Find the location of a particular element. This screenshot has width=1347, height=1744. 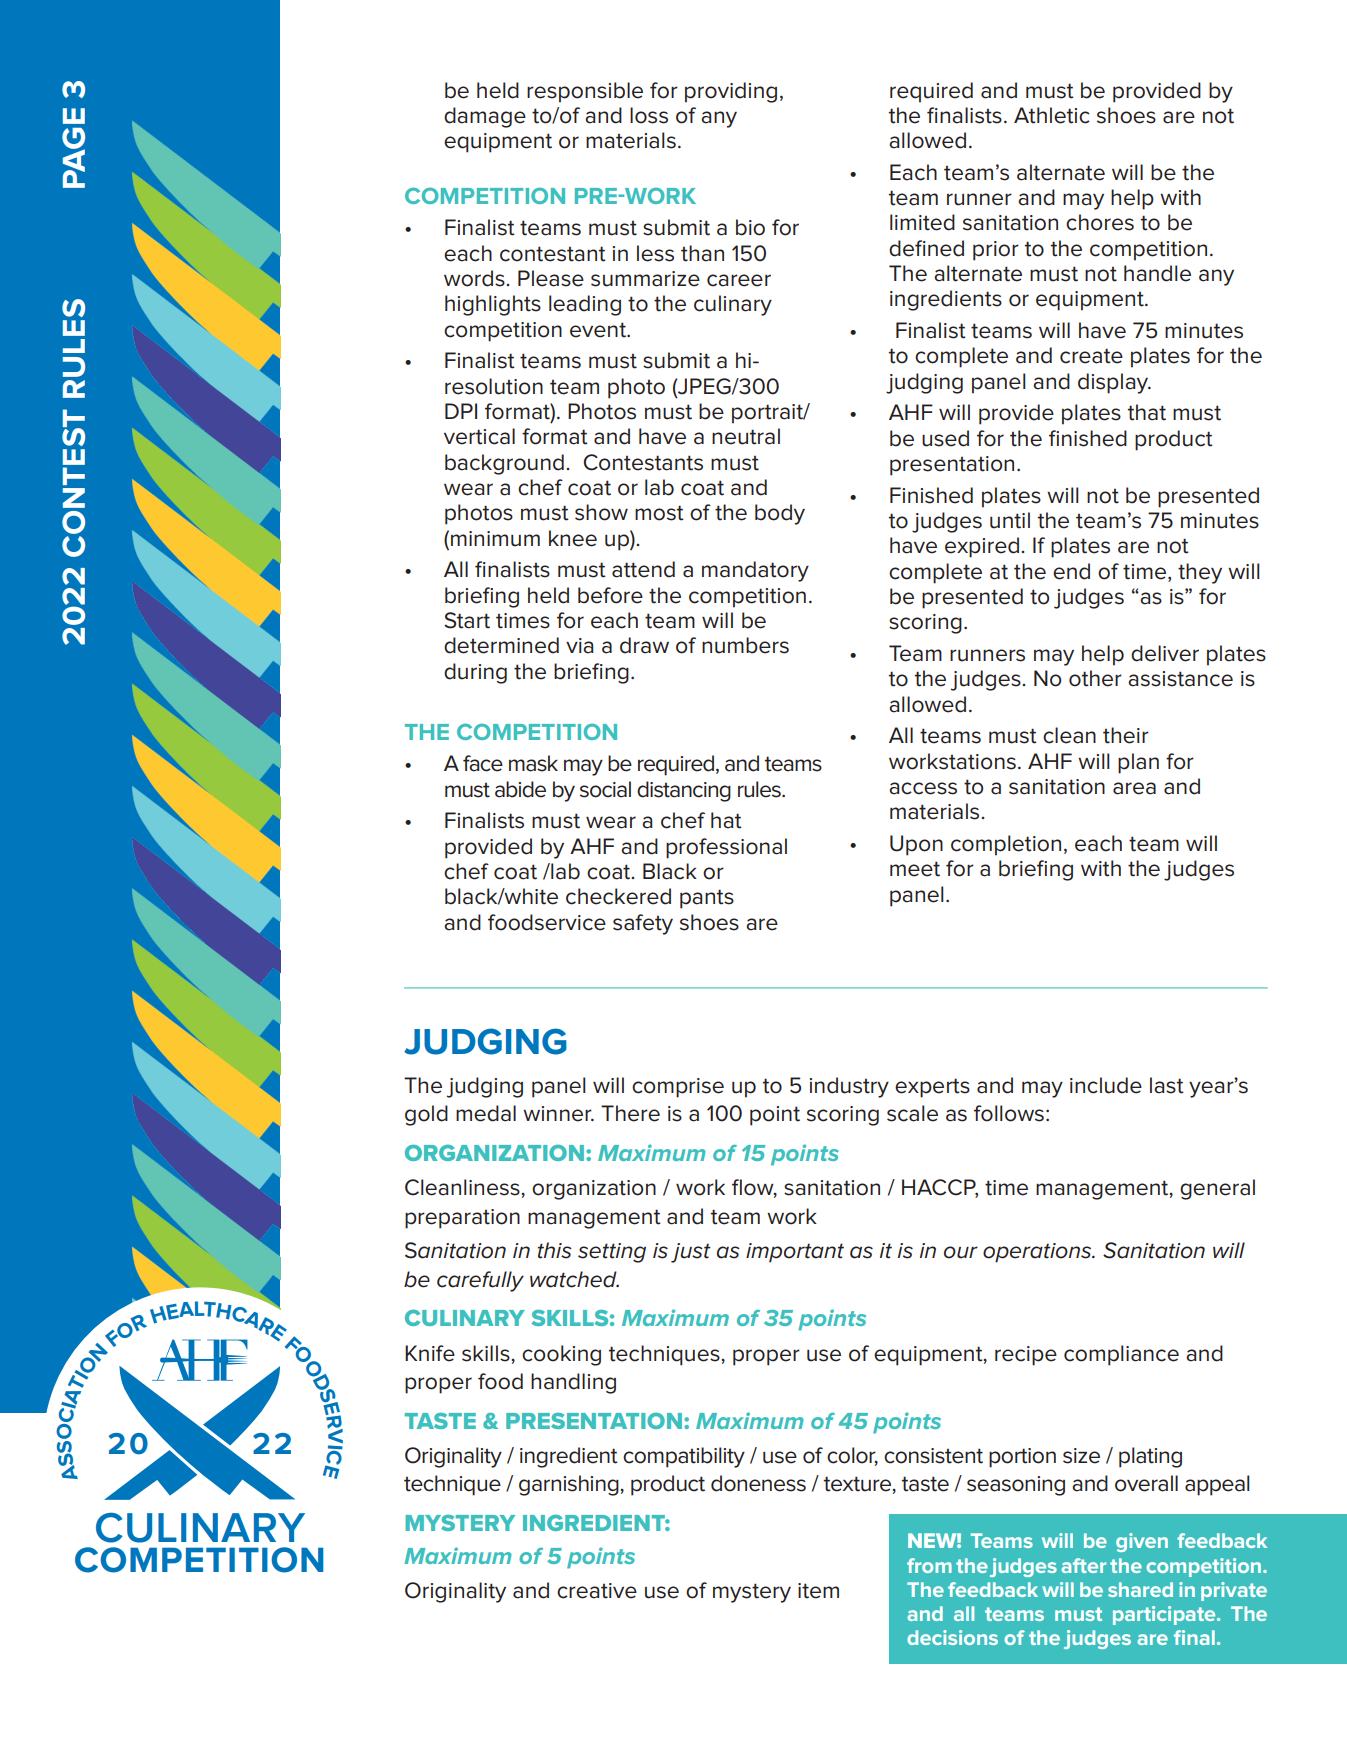

creative is located at coordinates (597, 1591).
